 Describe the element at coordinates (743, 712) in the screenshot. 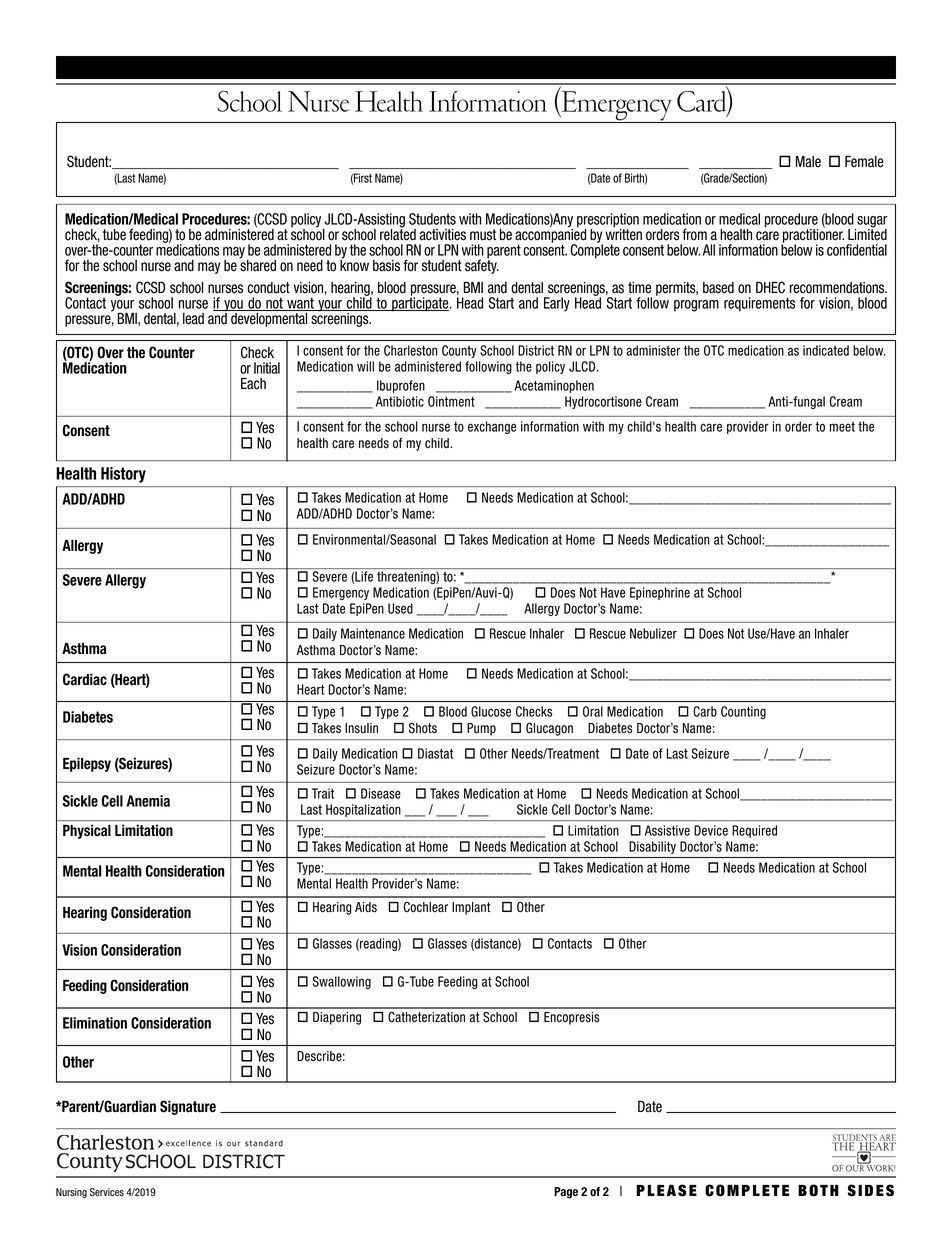

I see `Counting` at that location.
